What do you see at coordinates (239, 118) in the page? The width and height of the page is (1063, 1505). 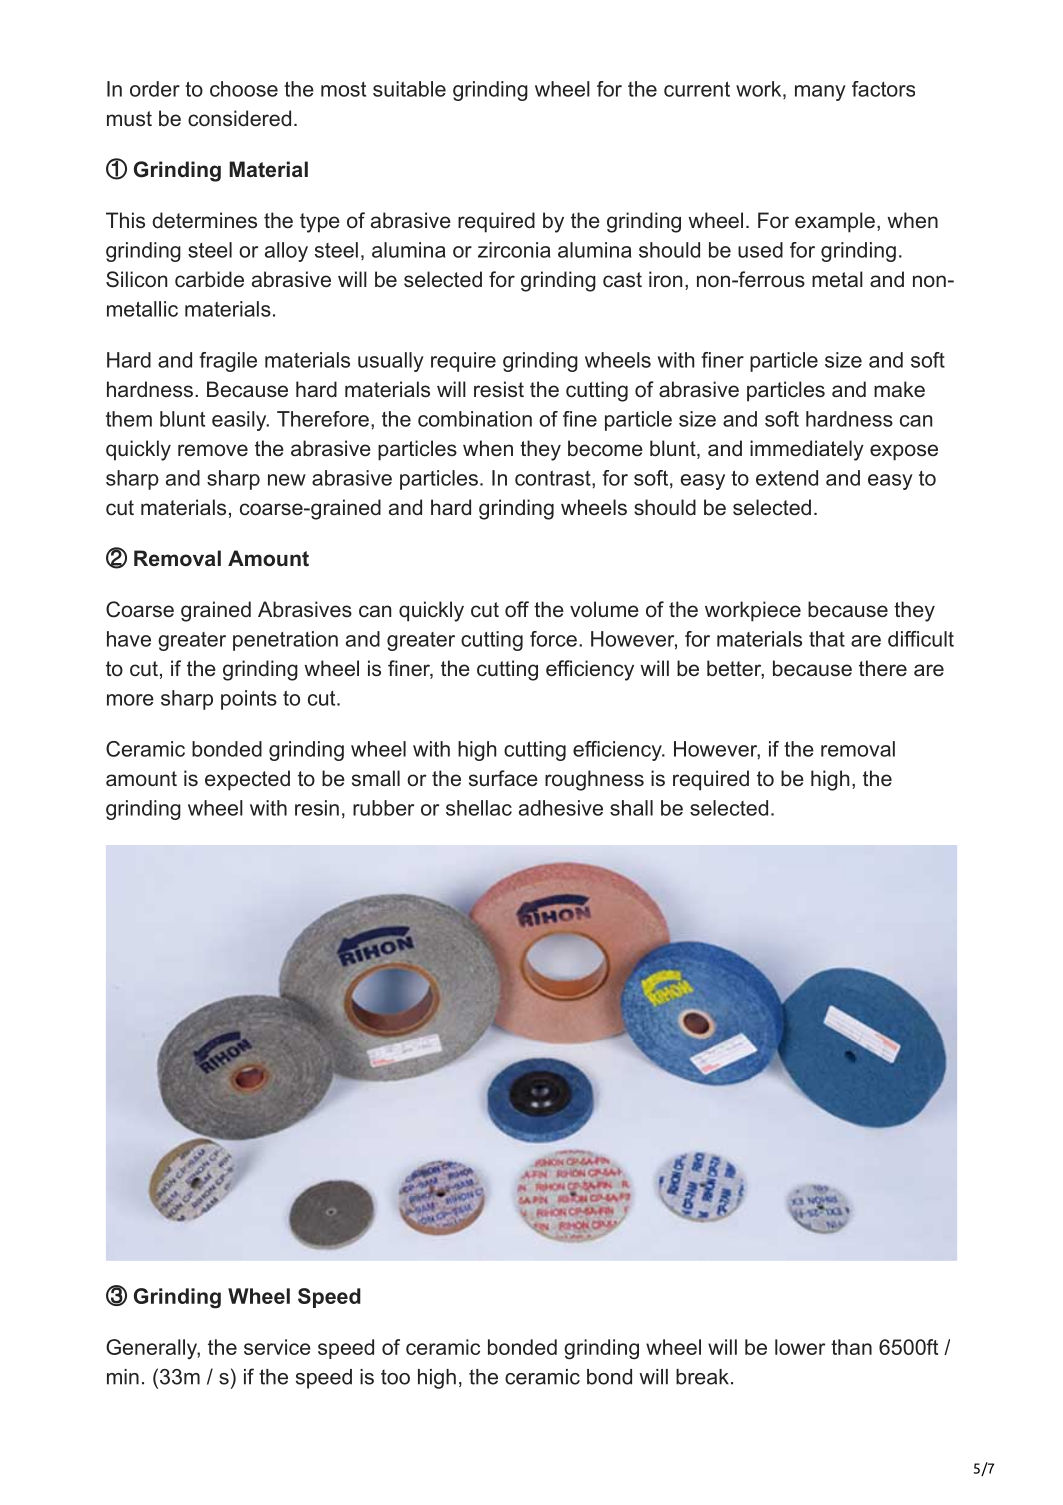 I see `considered` at bounding box center [239, 118].
